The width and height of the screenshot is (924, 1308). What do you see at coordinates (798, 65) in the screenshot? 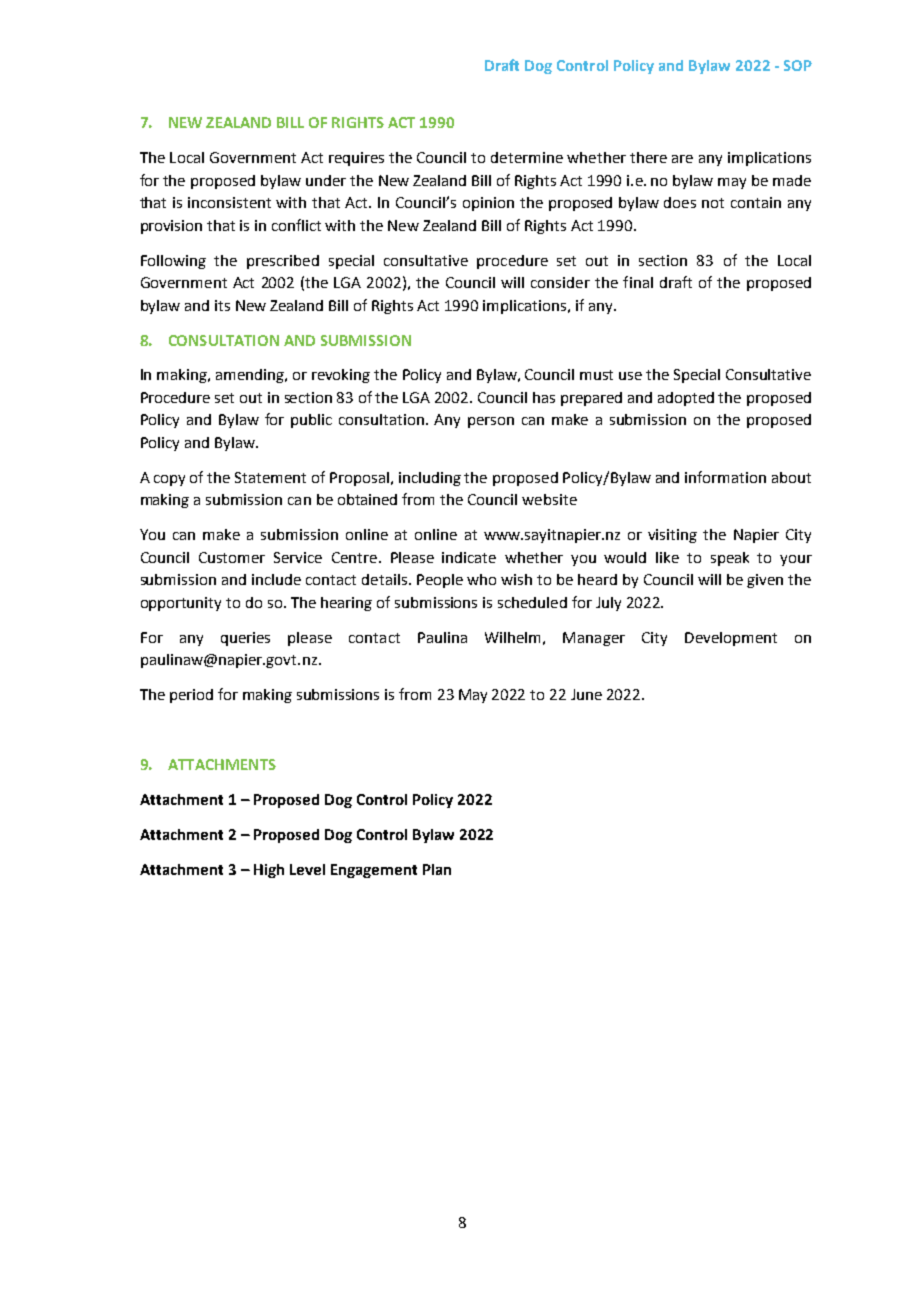
I see `SOP` at bounding box center [798, 65].
